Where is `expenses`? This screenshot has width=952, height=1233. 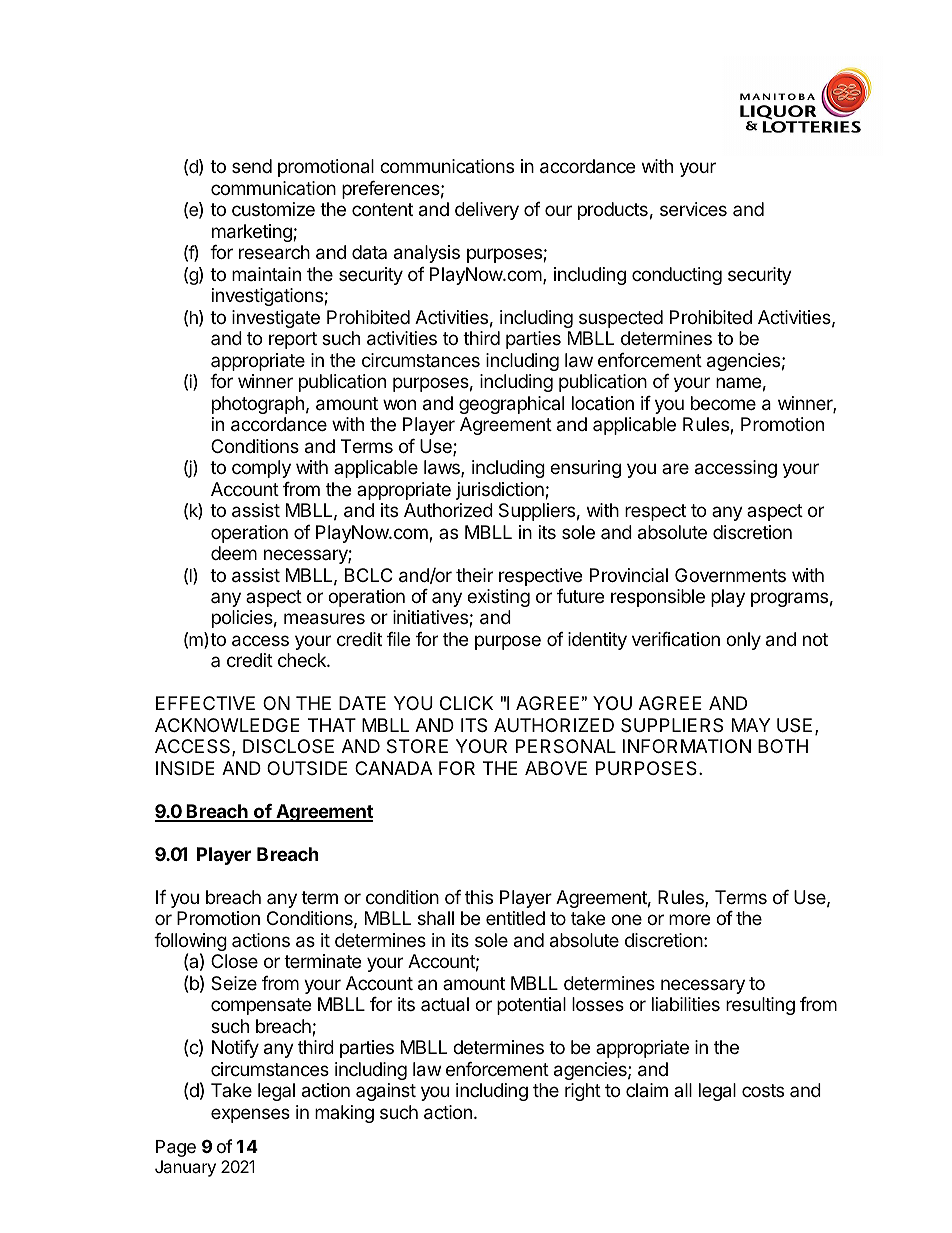 expenses is located at coordinates (250, 1115).
